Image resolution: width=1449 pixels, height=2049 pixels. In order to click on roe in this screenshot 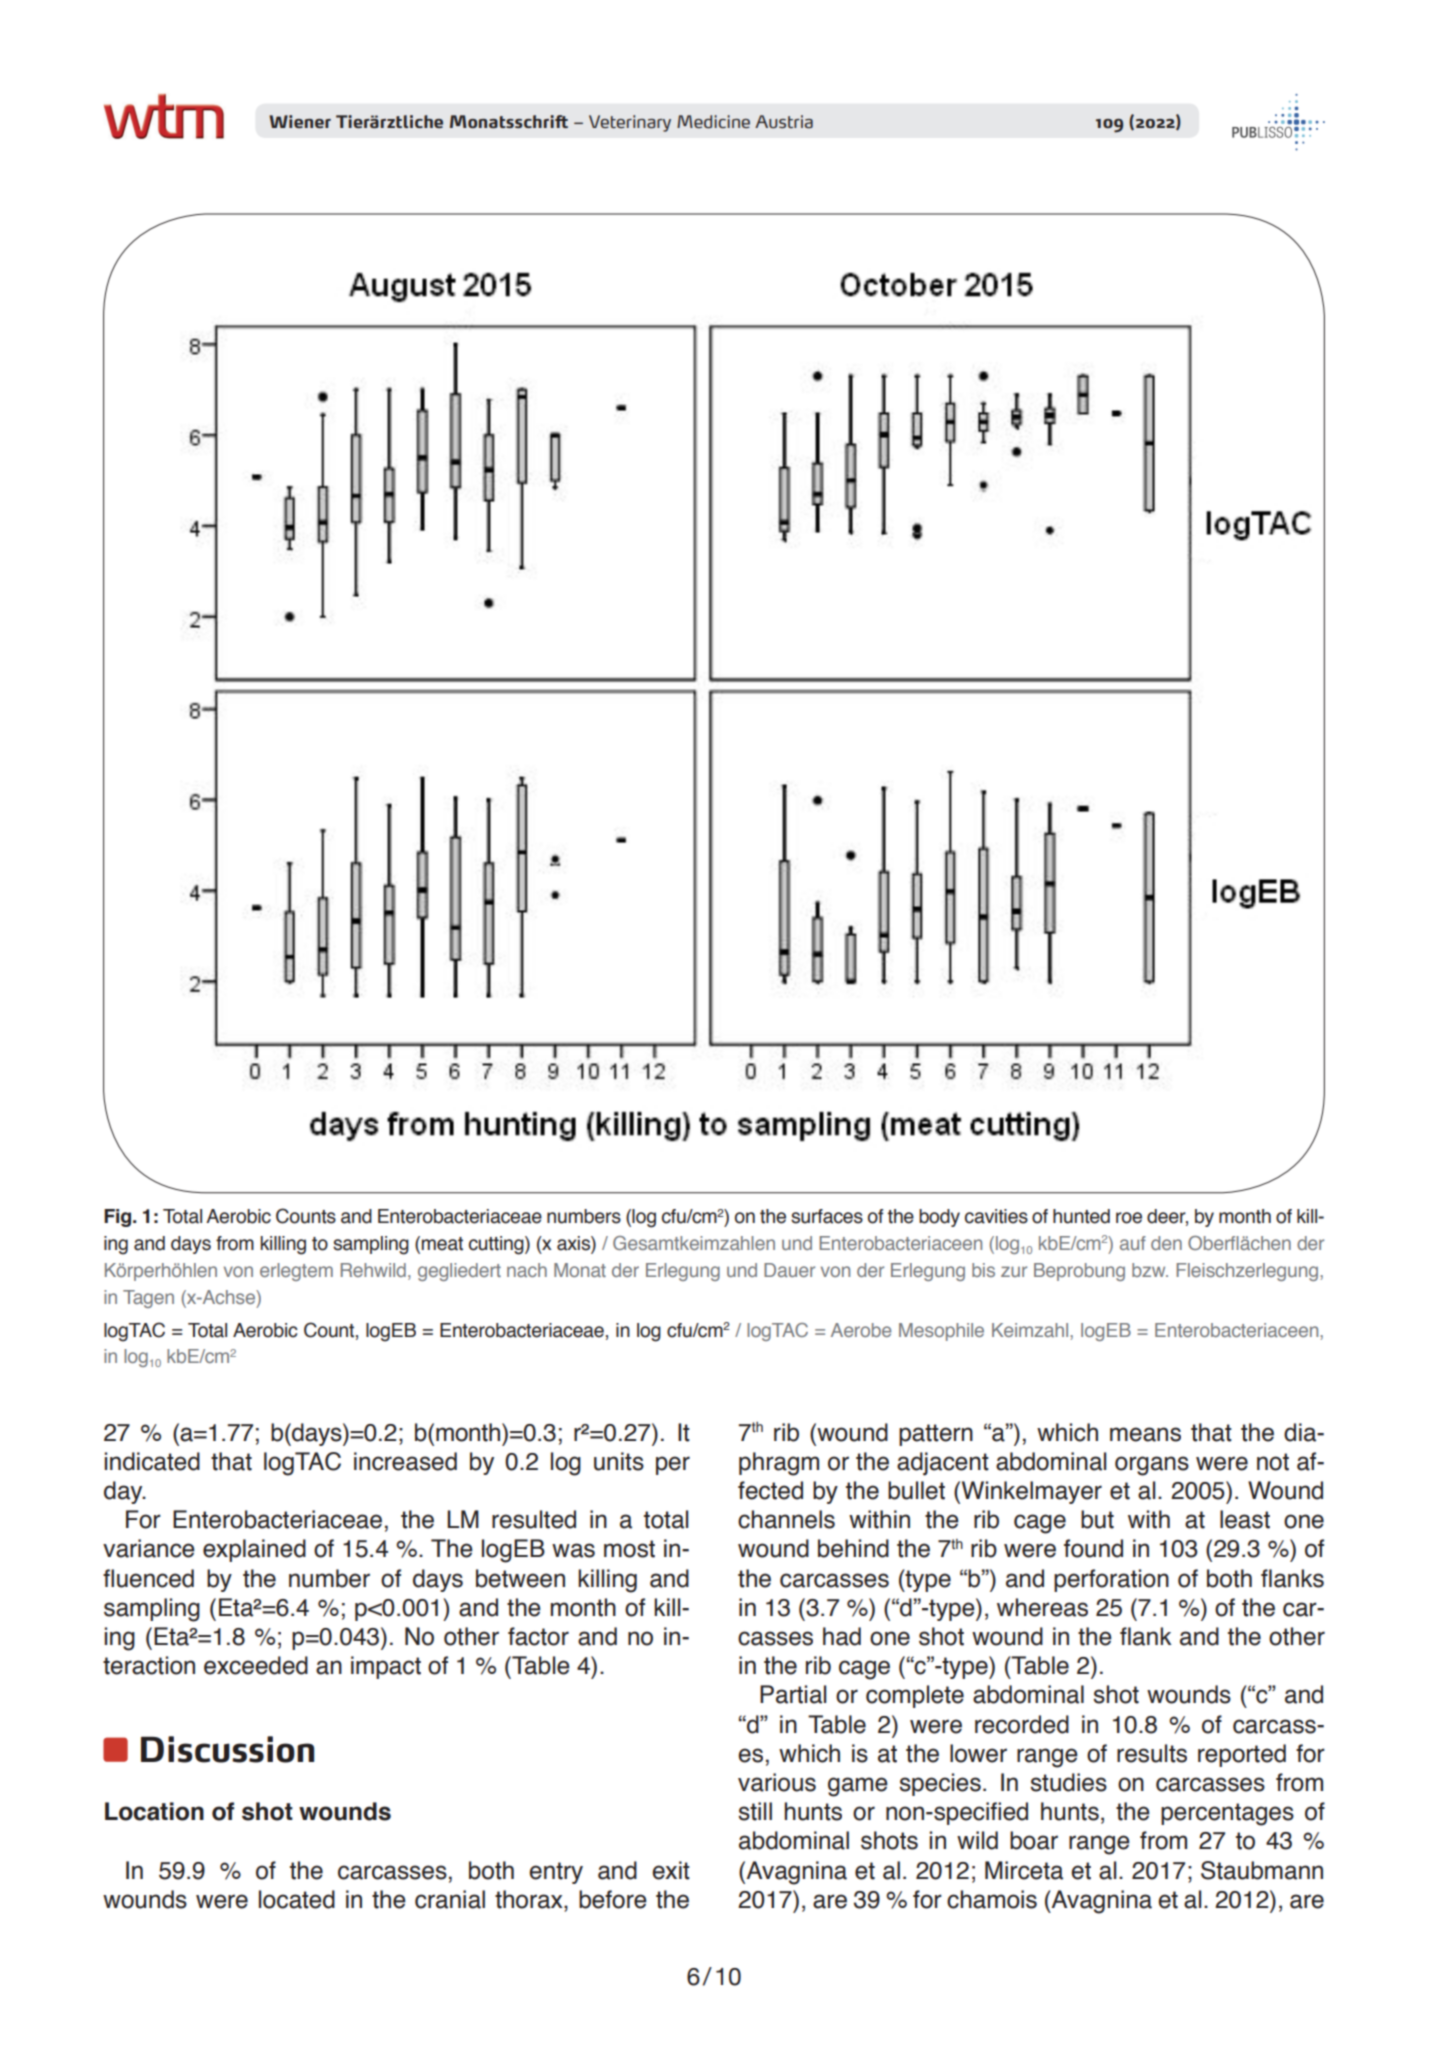, I will do `click(1129, 1218)`.
